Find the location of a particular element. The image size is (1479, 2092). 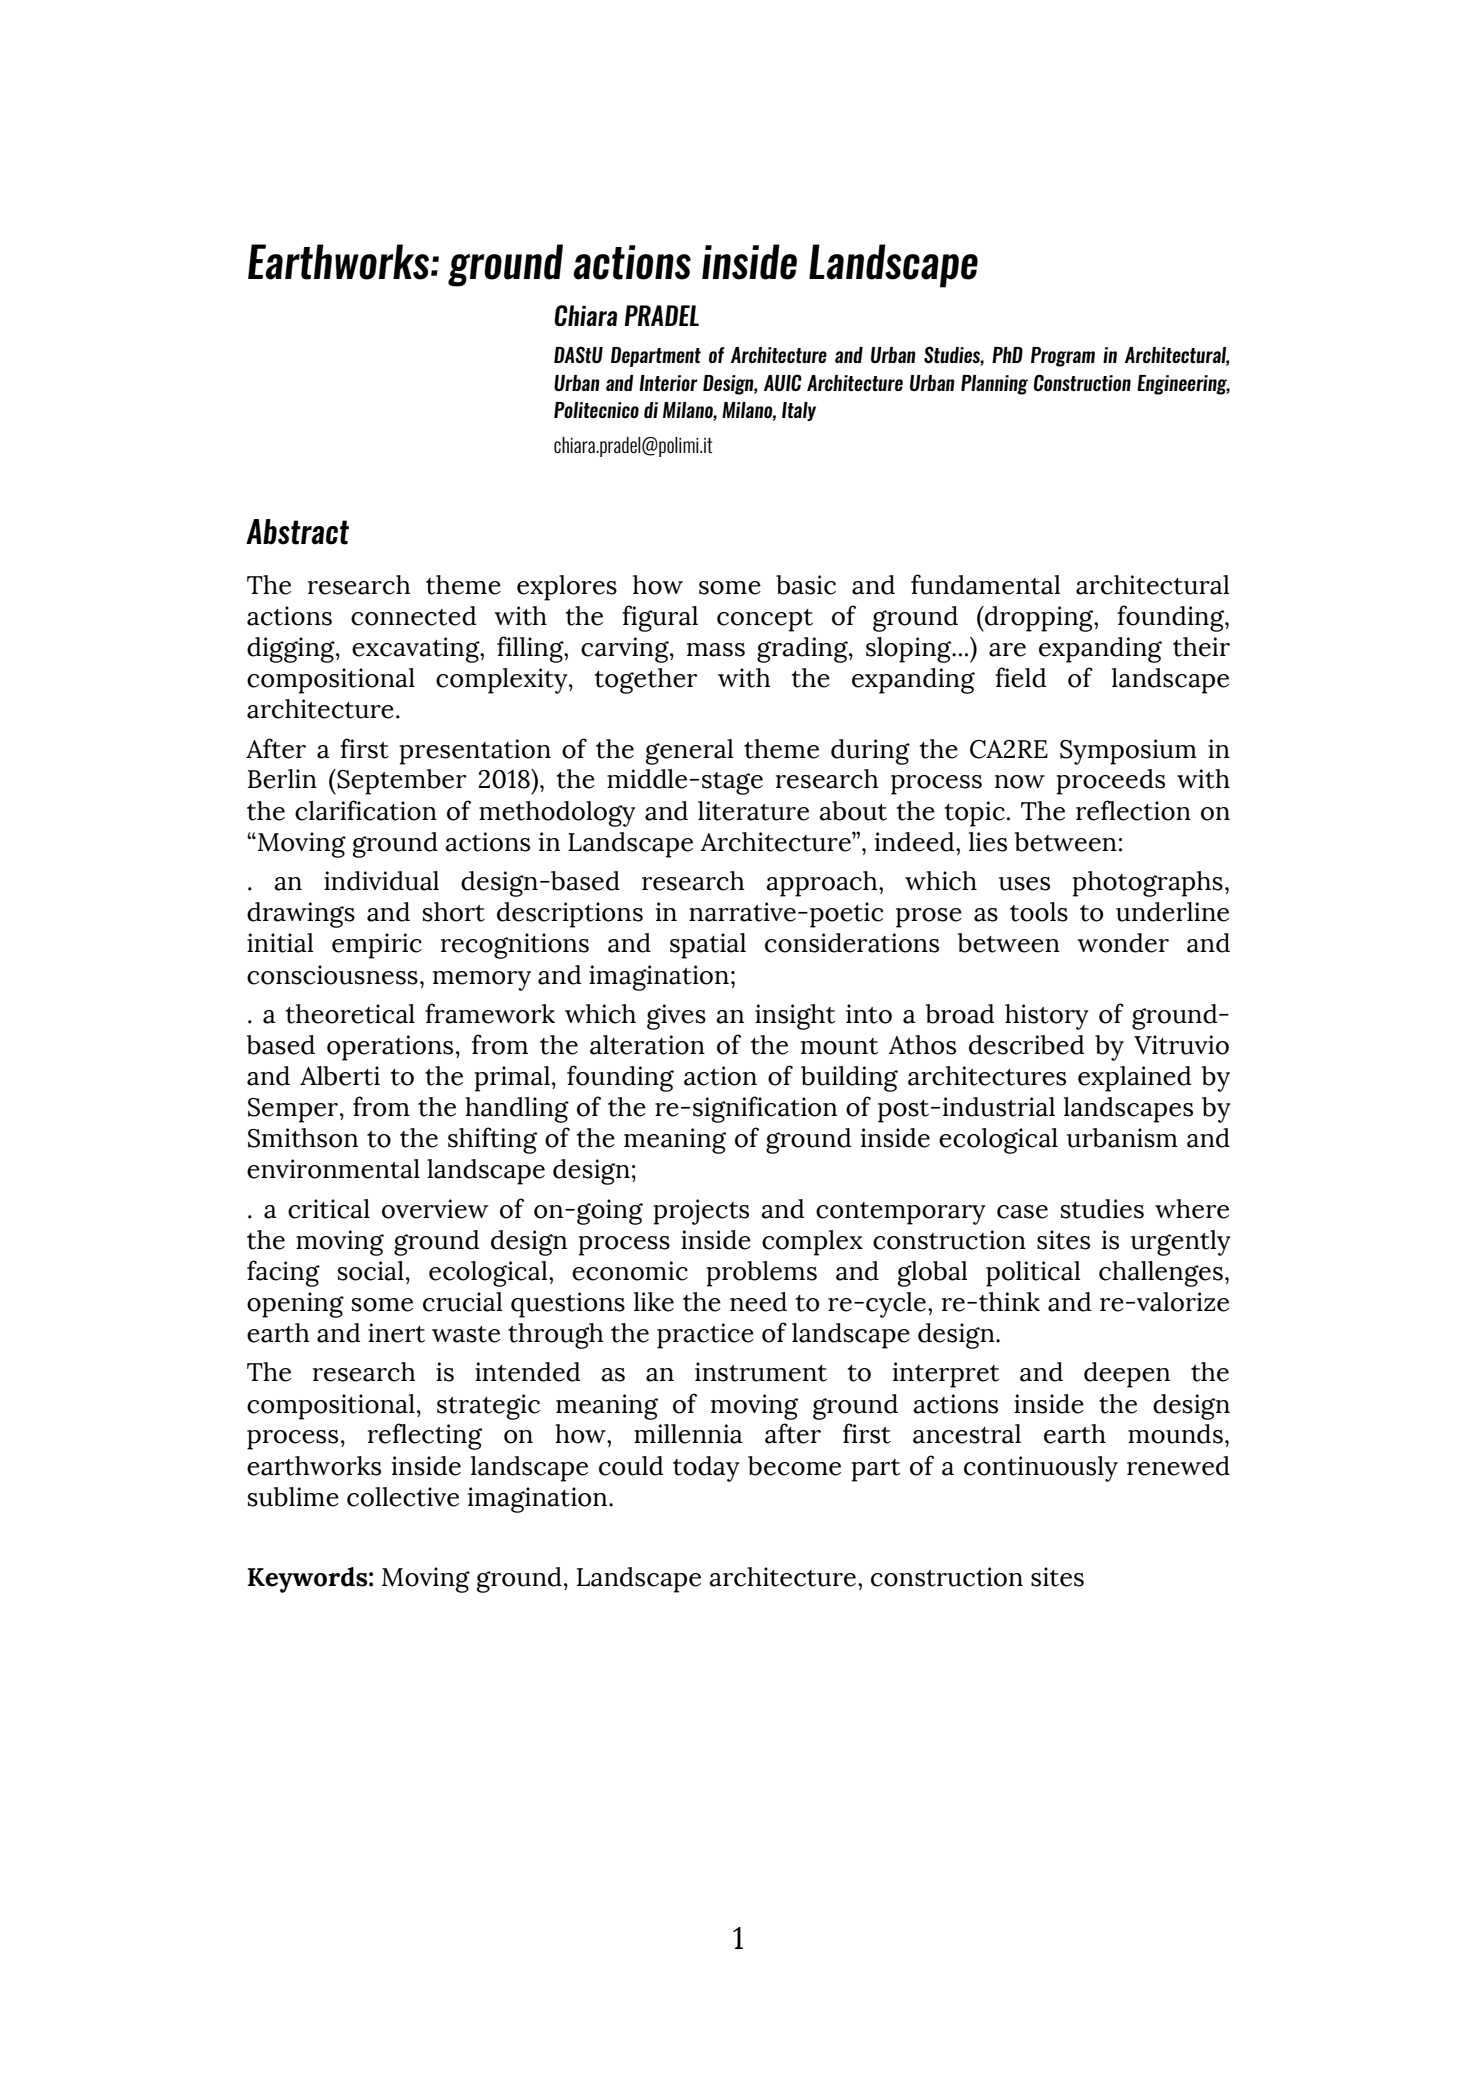

explained is located at coordinates (1134, 1079).
